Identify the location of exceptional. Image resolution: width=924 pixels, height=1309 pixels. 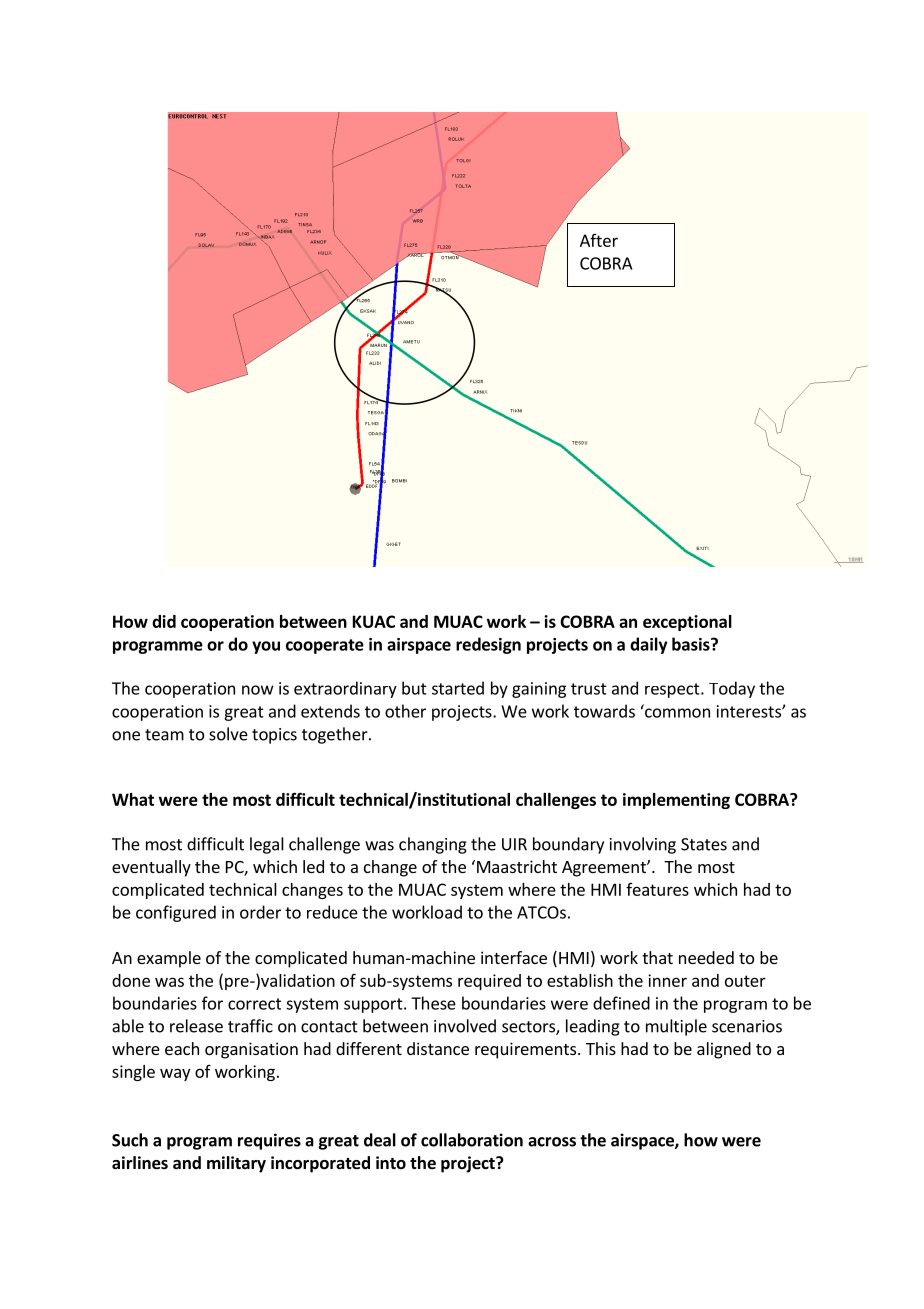
(687, 623).
